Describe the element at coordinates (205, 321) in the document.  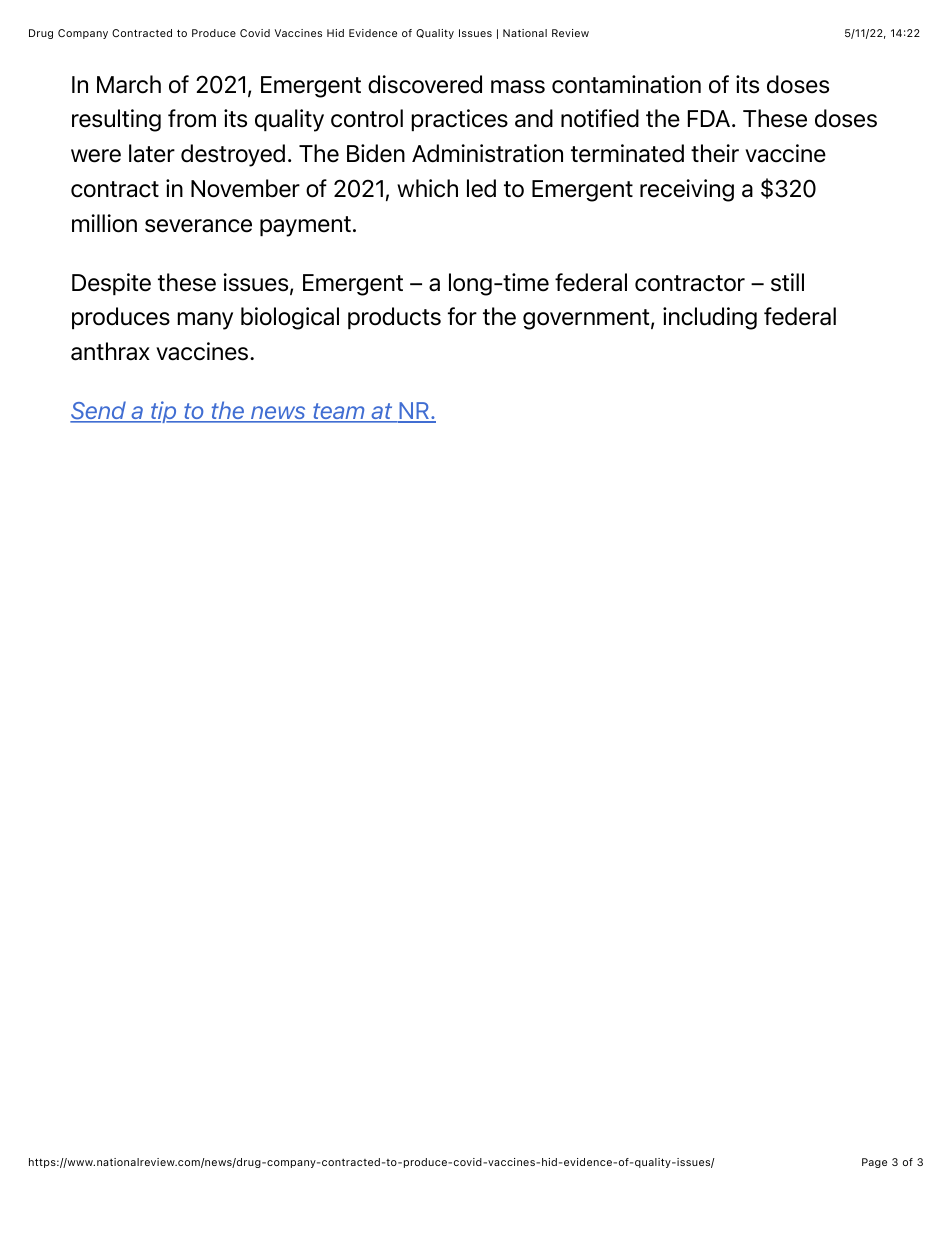
I see `many` at that location.
